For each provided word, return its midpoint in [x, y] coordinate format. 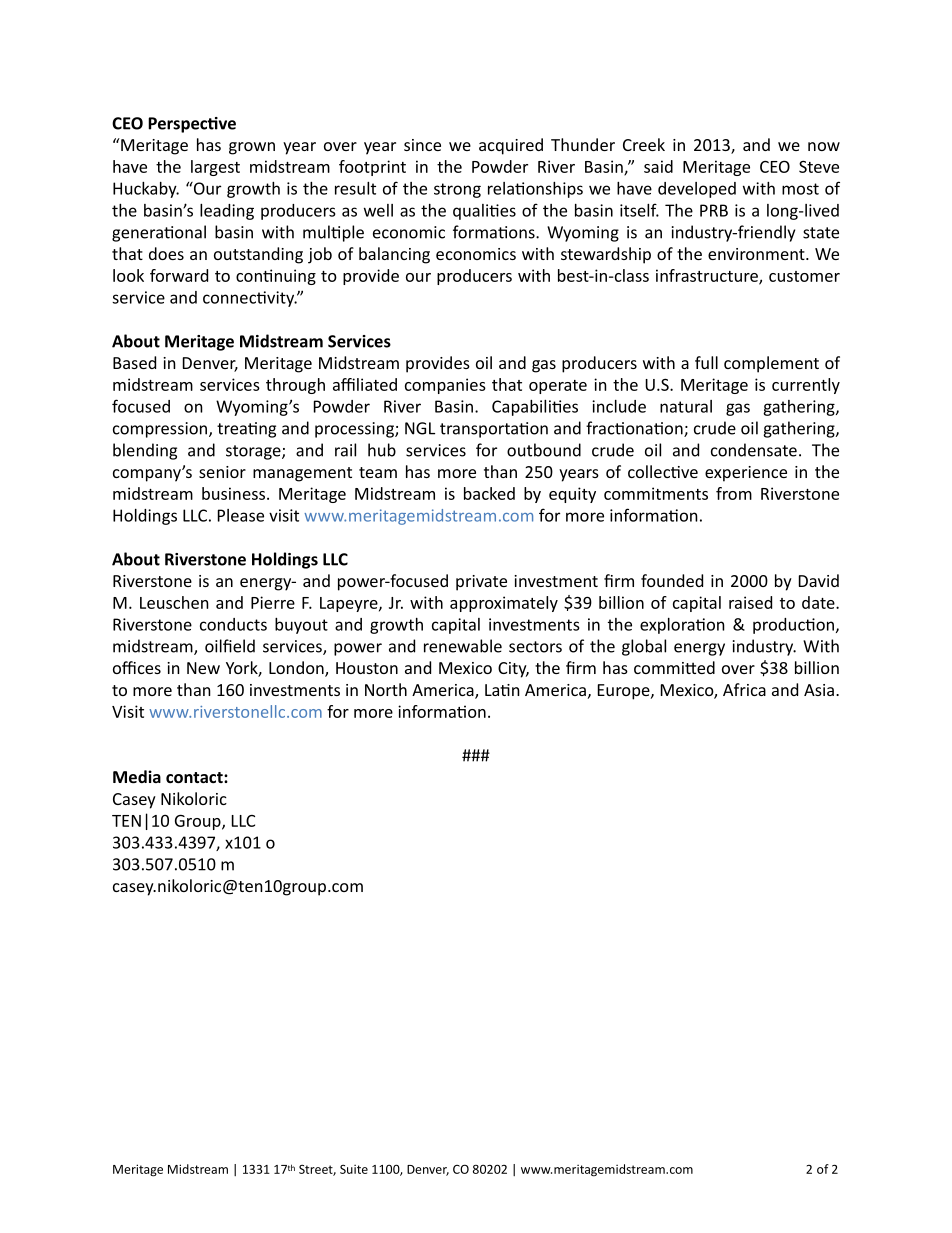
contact [195, 777]
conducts [233, 624]
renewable [463, 646]
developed [697, 190]
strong [457, 190]
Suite [354, 1169]
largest [215, 168]
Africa [744, 689]
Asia [819, 690]
